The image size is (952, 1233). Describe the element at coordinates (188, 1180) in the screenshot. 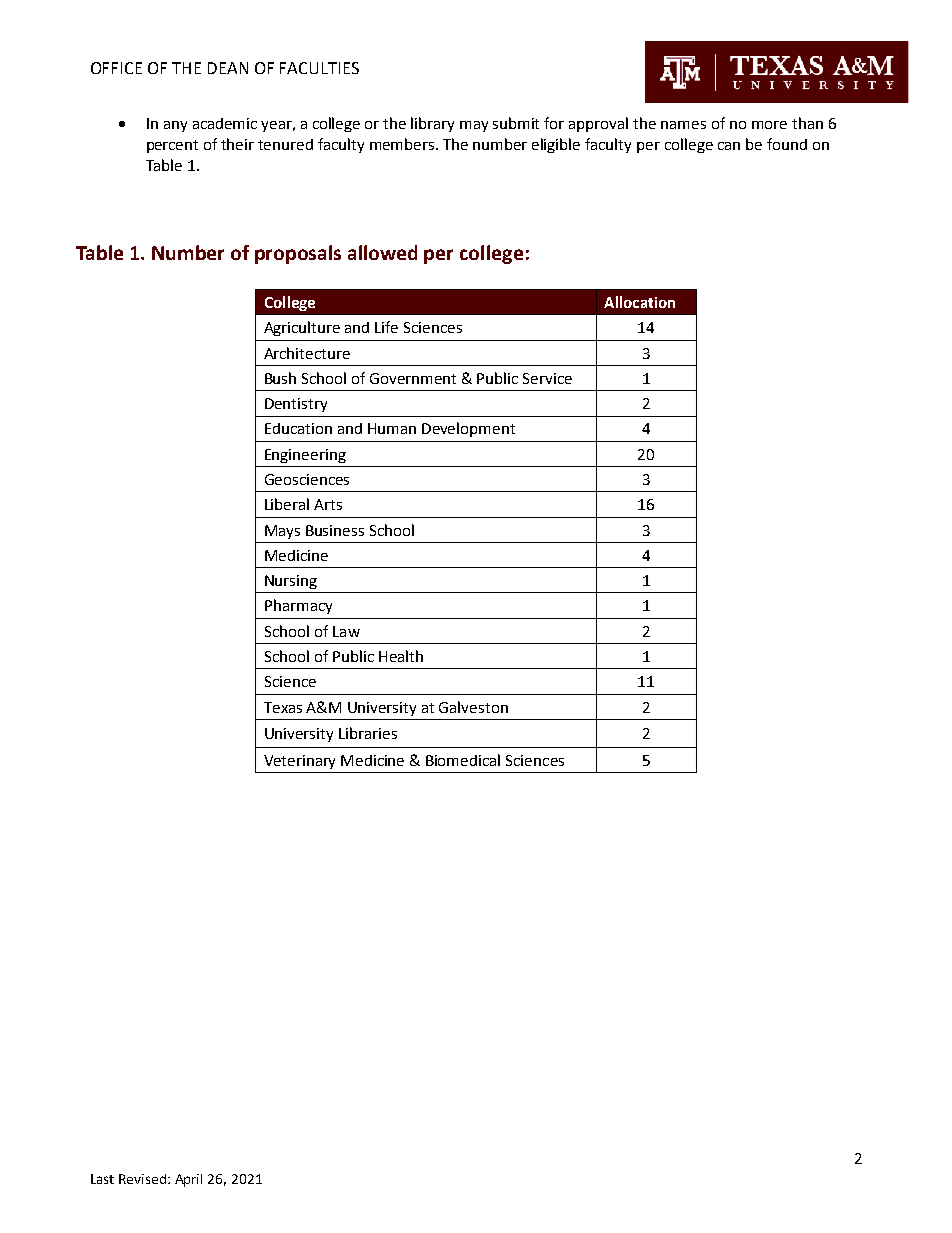

I see `April` at that location.
